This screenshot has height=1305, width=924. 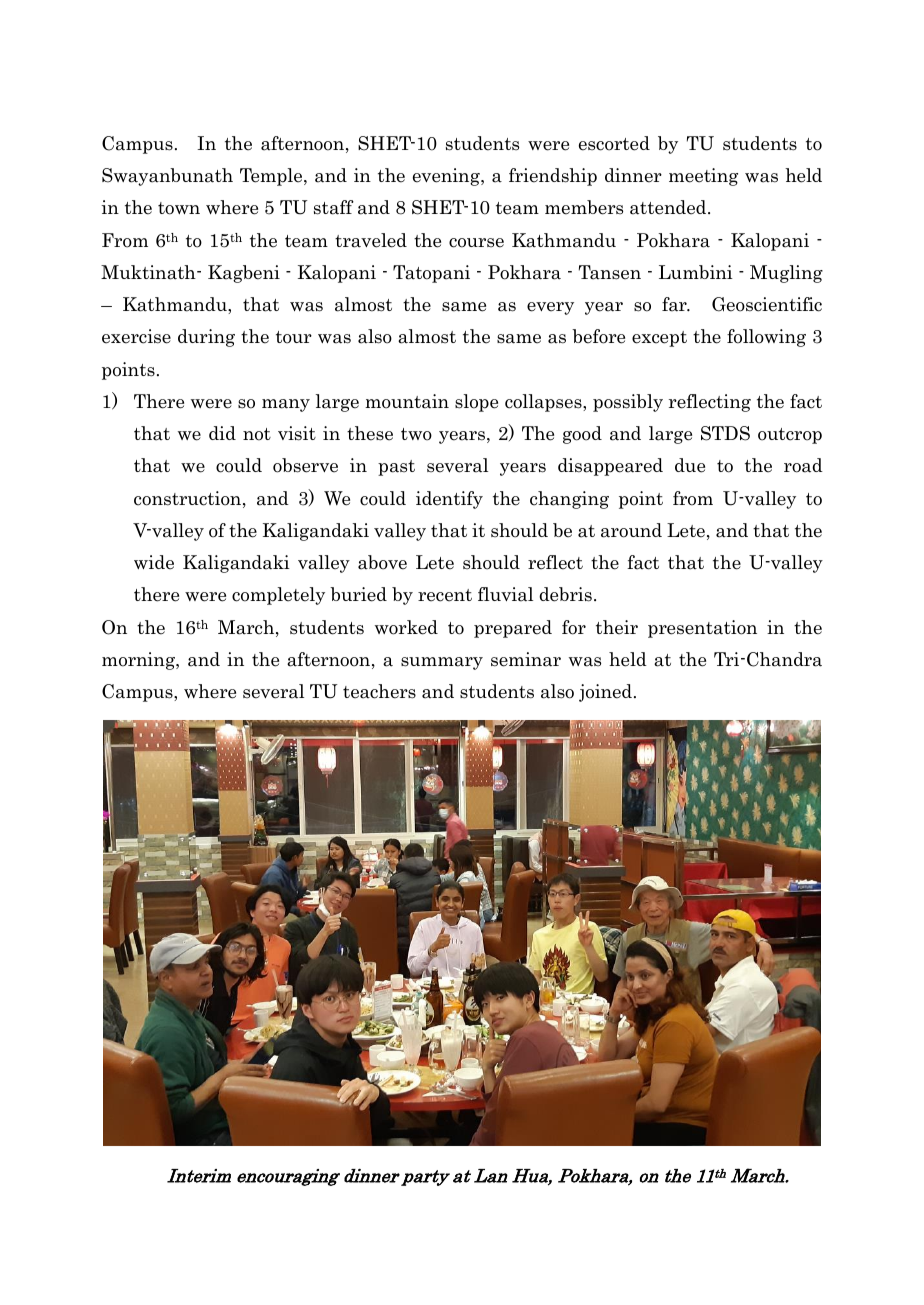 What do you see at coordinates (272, 177) in the screenshot?
I see `Temple` at bounding box center [272, 177].
